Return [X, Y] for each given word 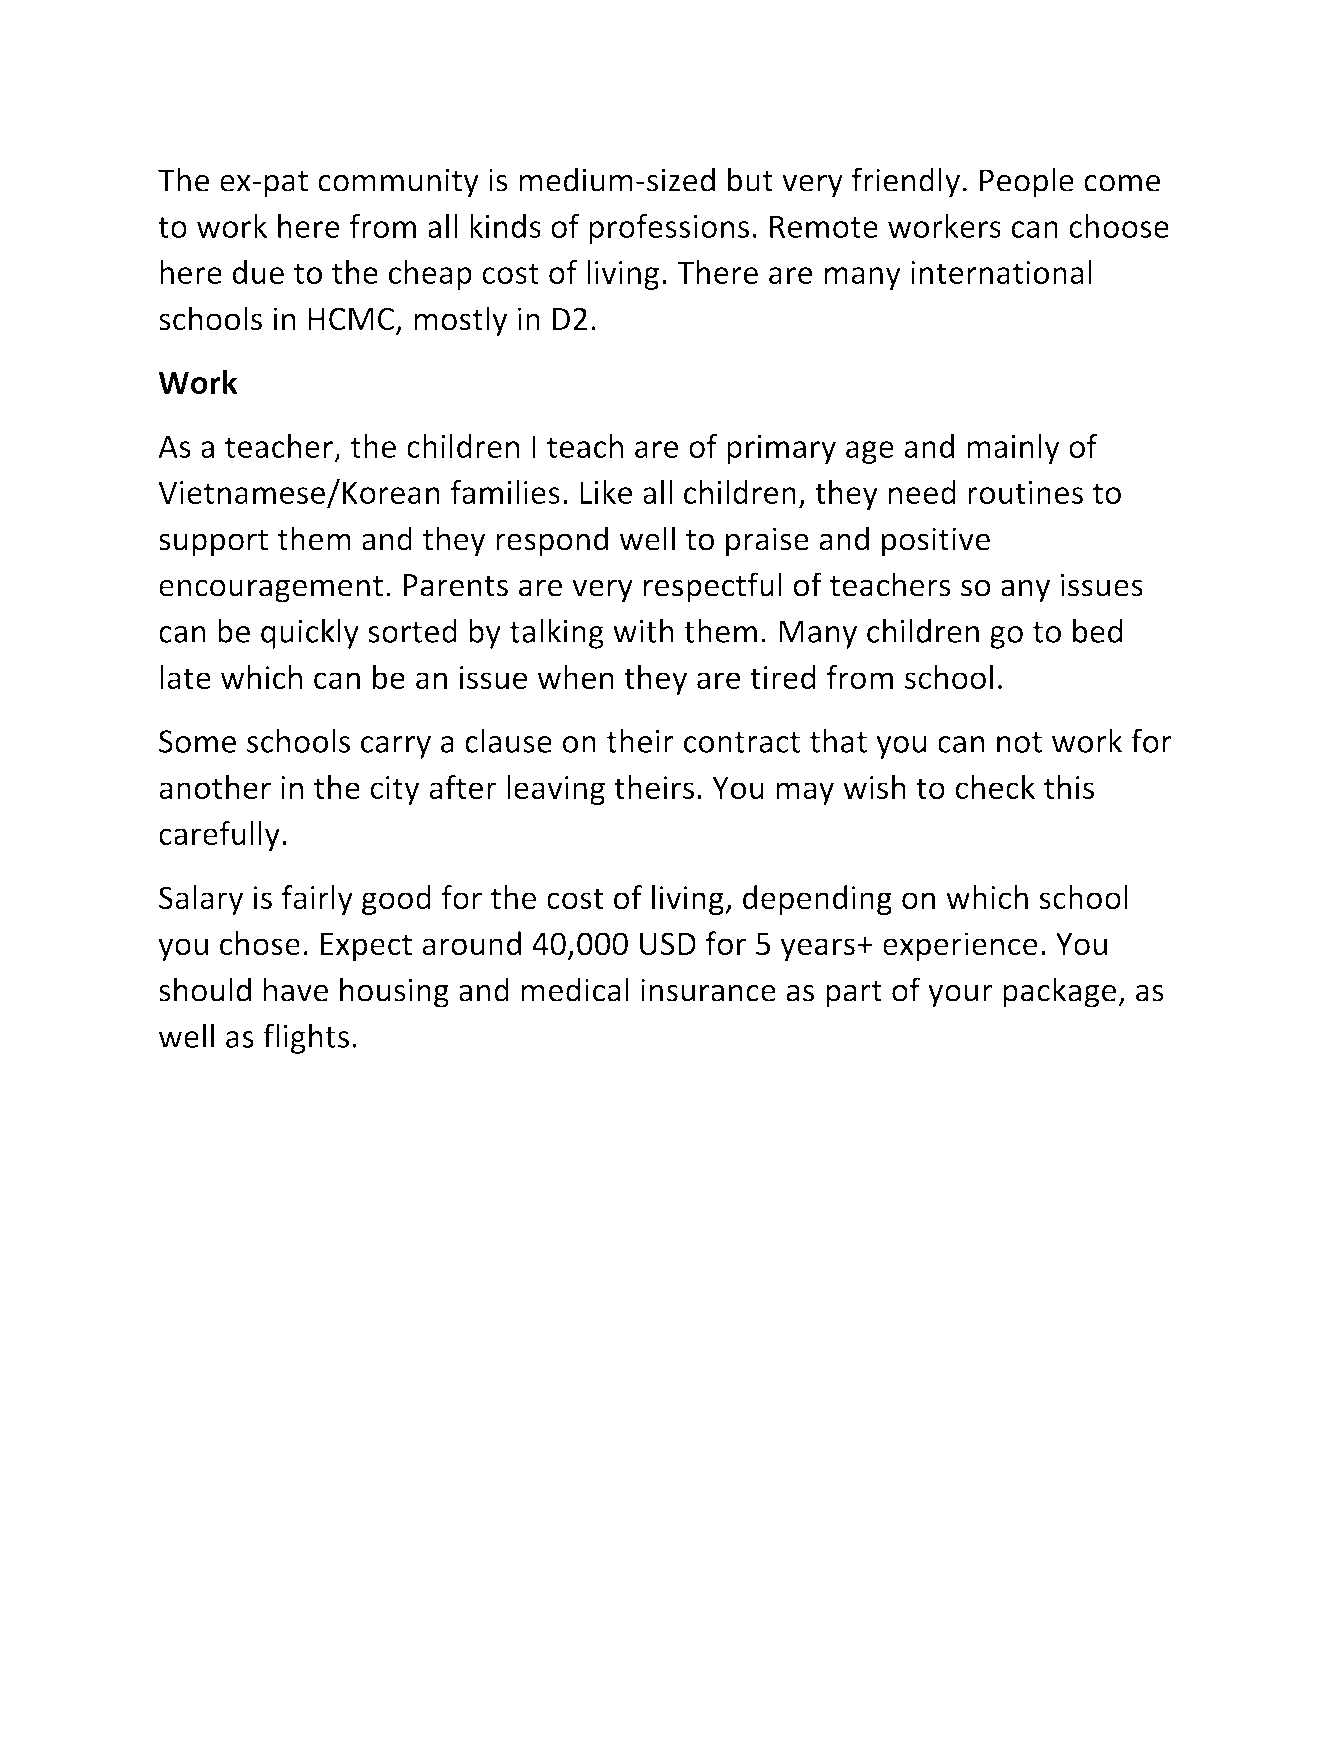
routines [1025, 492]
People [1027, 182]
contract [742, 742]
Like [606, 492]
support [213, 543]
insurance [708, 990]
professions [669, 229]
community [398, 183]
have [296, 989]
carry [396, 747]
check [995, 787]
